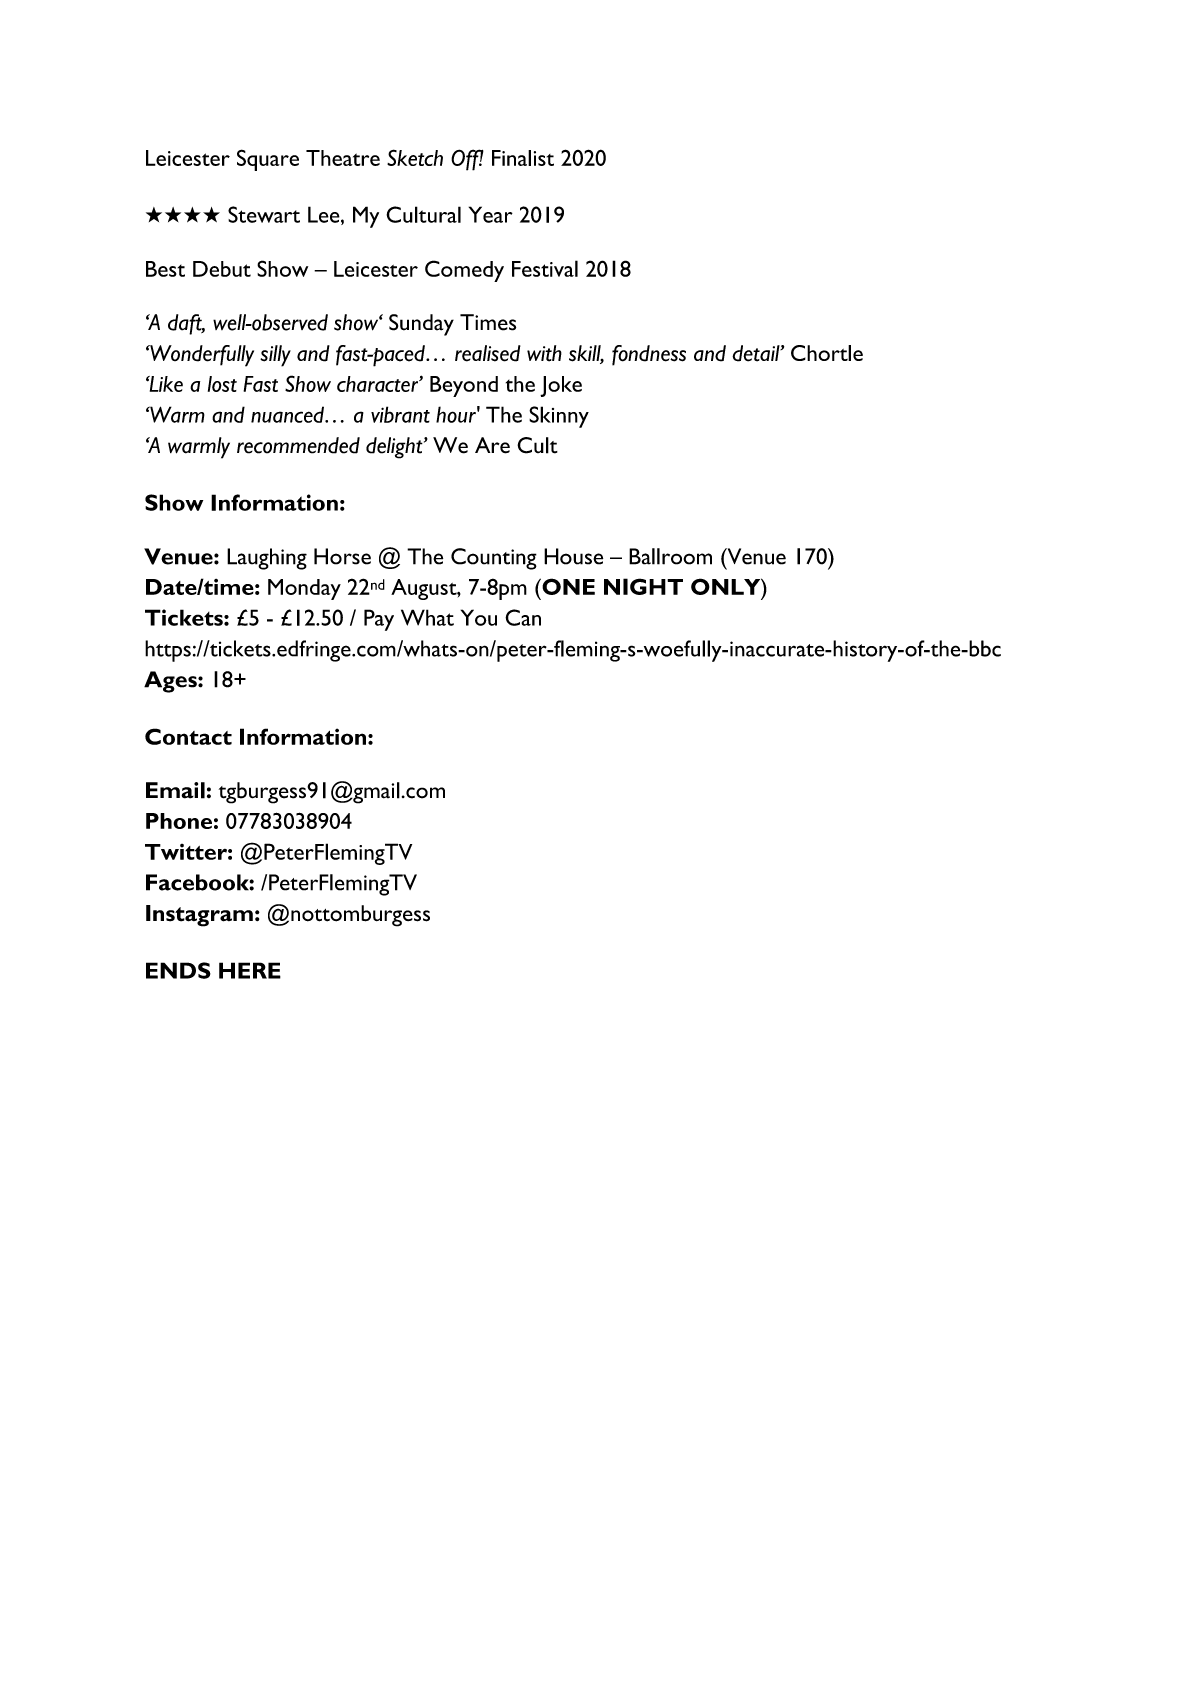 This image has width=1193, height=1688. What do you see at coordinates (523, 158) in the image?
I see `Finalist` at bounding box center [523, 158].
